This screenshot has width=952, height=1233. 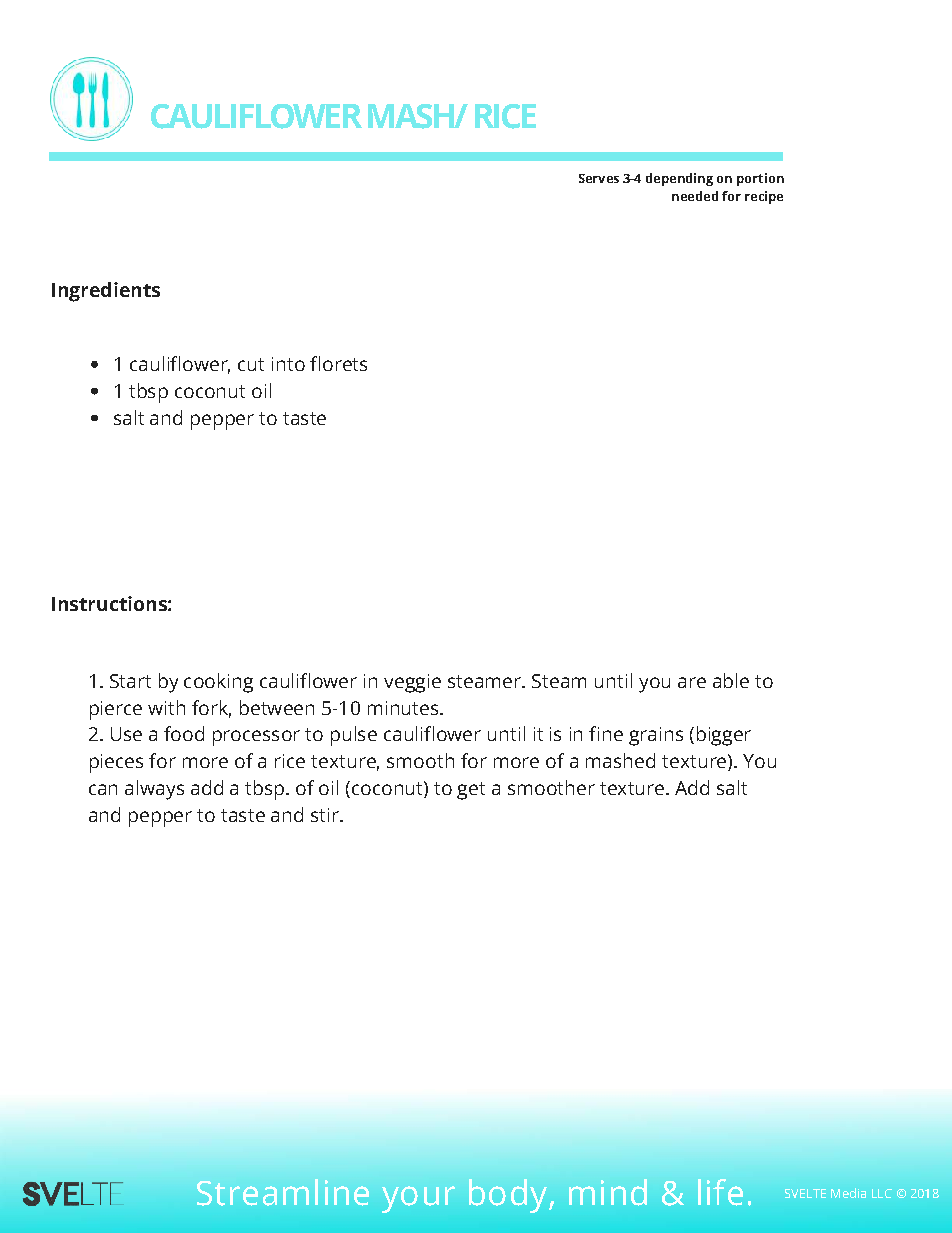 What do you see at coordinates (218, 683) in the screenshot?
I see `cooking` at bounding box center [218, 683].
